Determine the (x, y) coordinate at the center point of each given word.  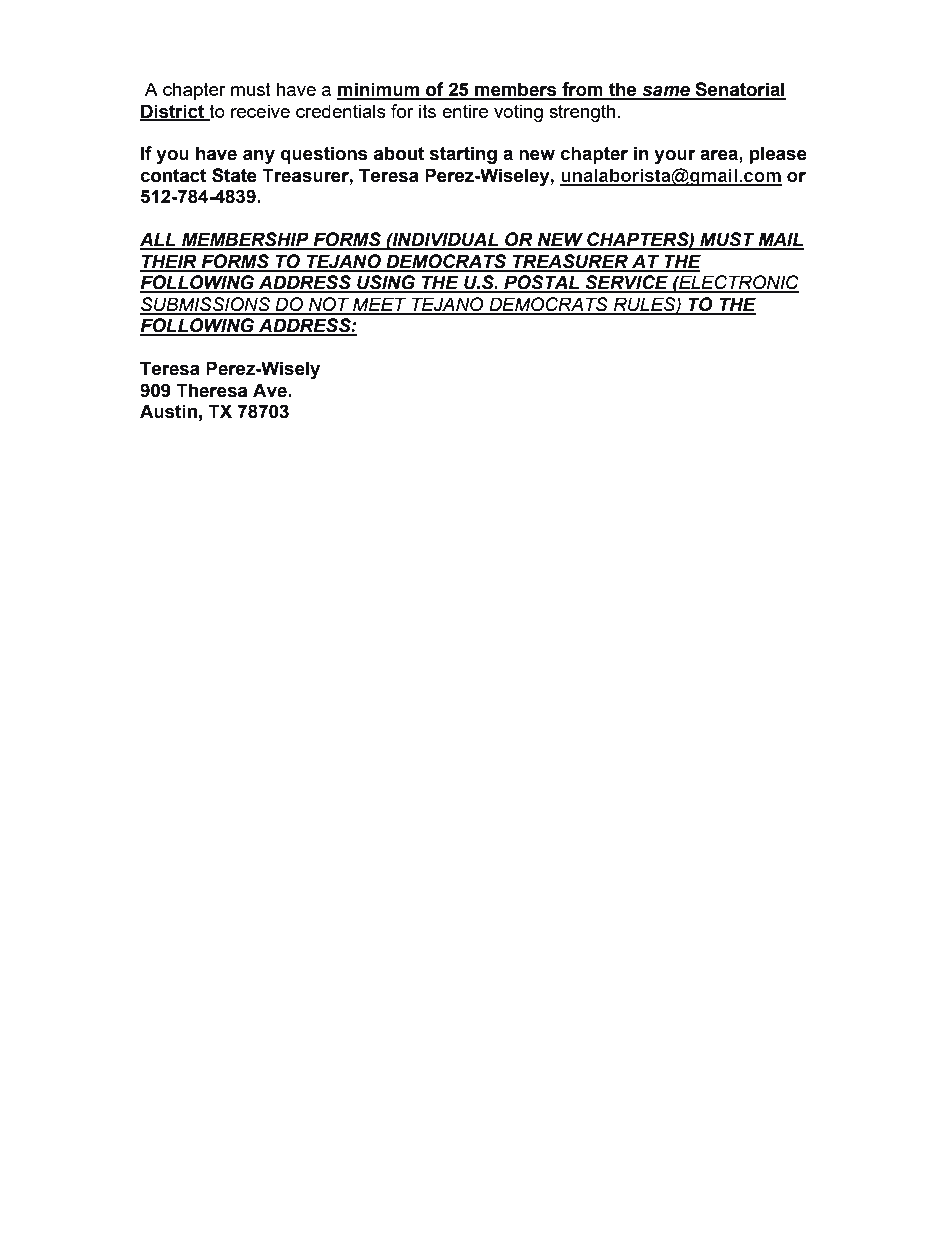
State (234, 175)
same (666, 92)
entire (465, 111)
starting (463, 155)
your (674, 156)
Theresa (211, 390)
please (778, 155)
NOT (329, 305)
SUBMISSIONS (206, 305)
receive (260, 111)
